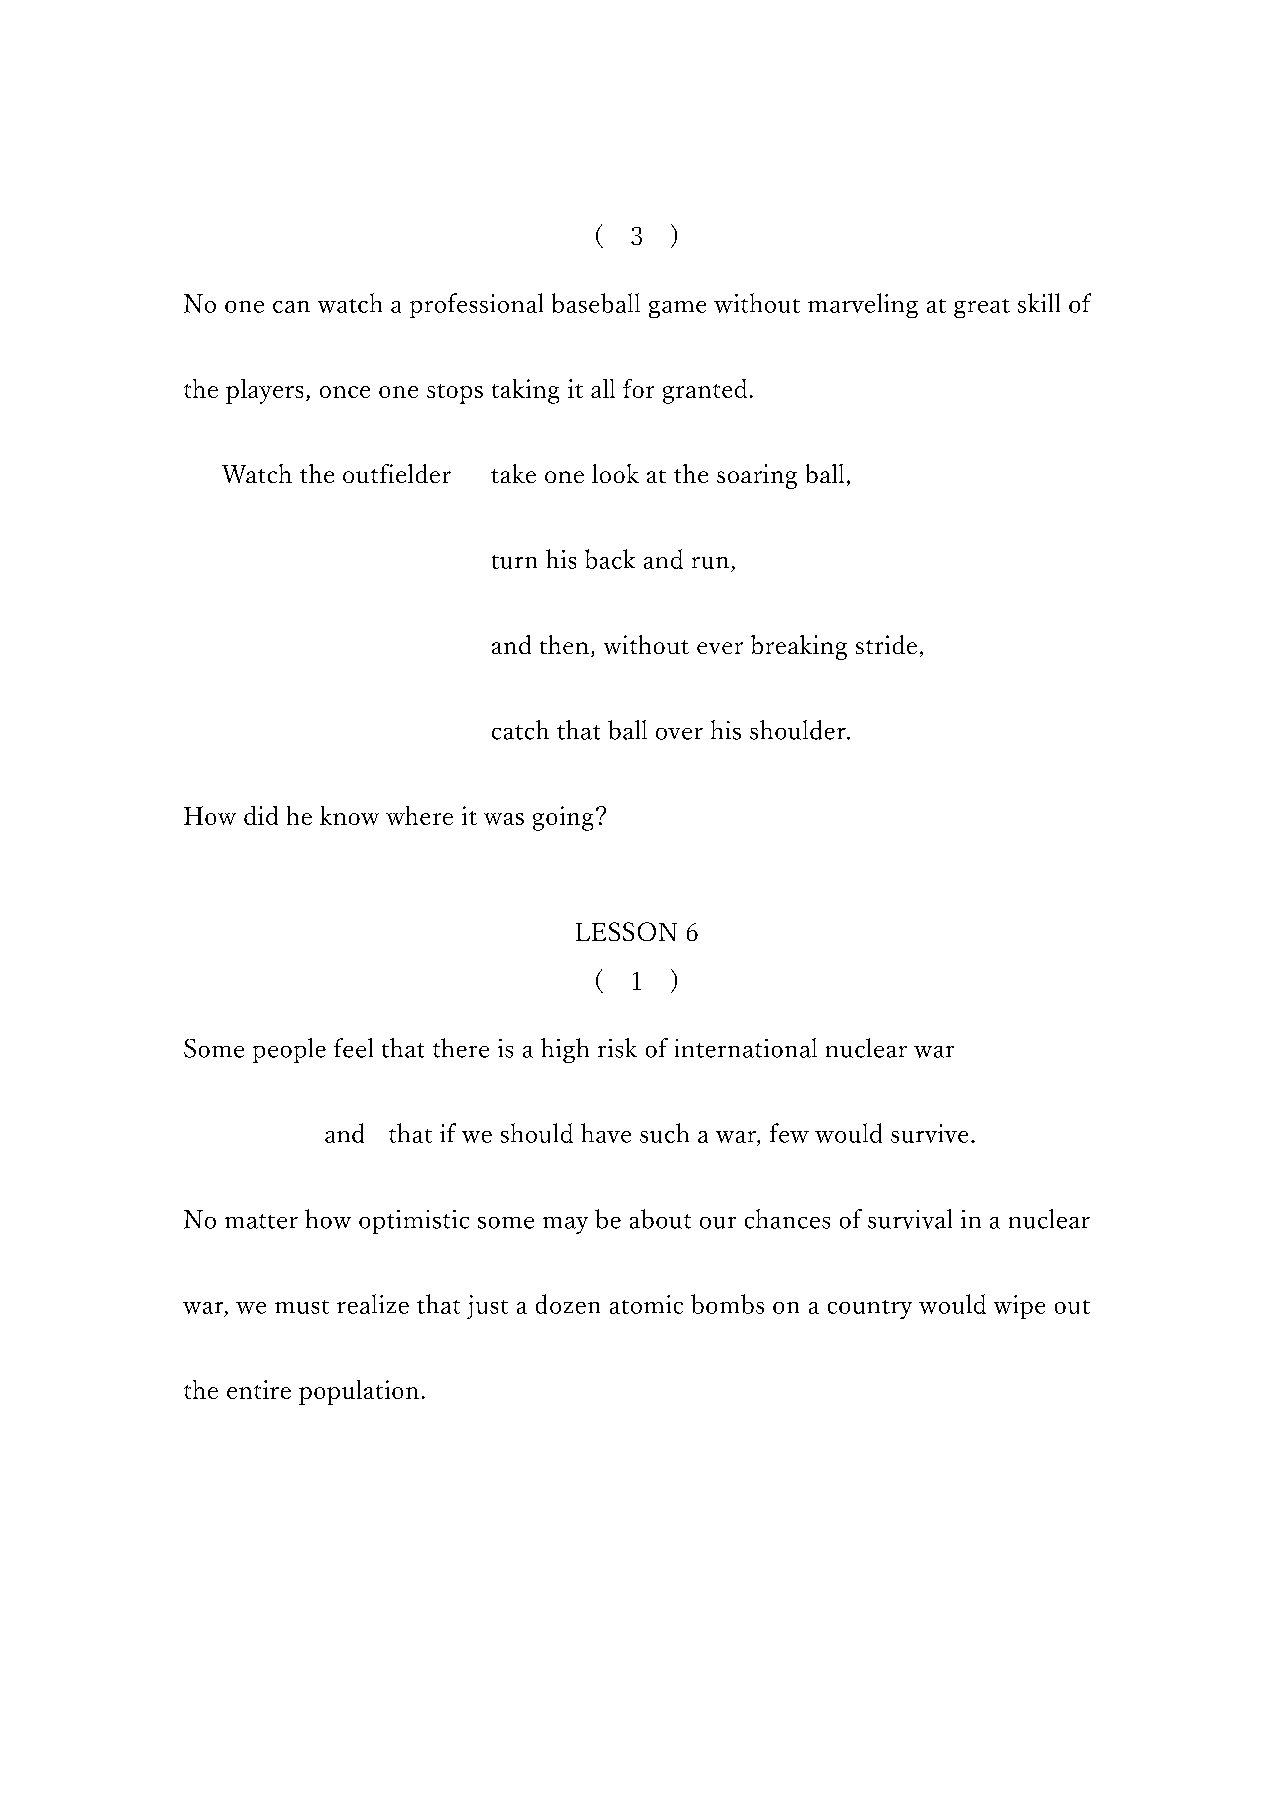  What do you see at coordinates (982, 308) in the page?
I see `great` at bounding box center [982, 308].
